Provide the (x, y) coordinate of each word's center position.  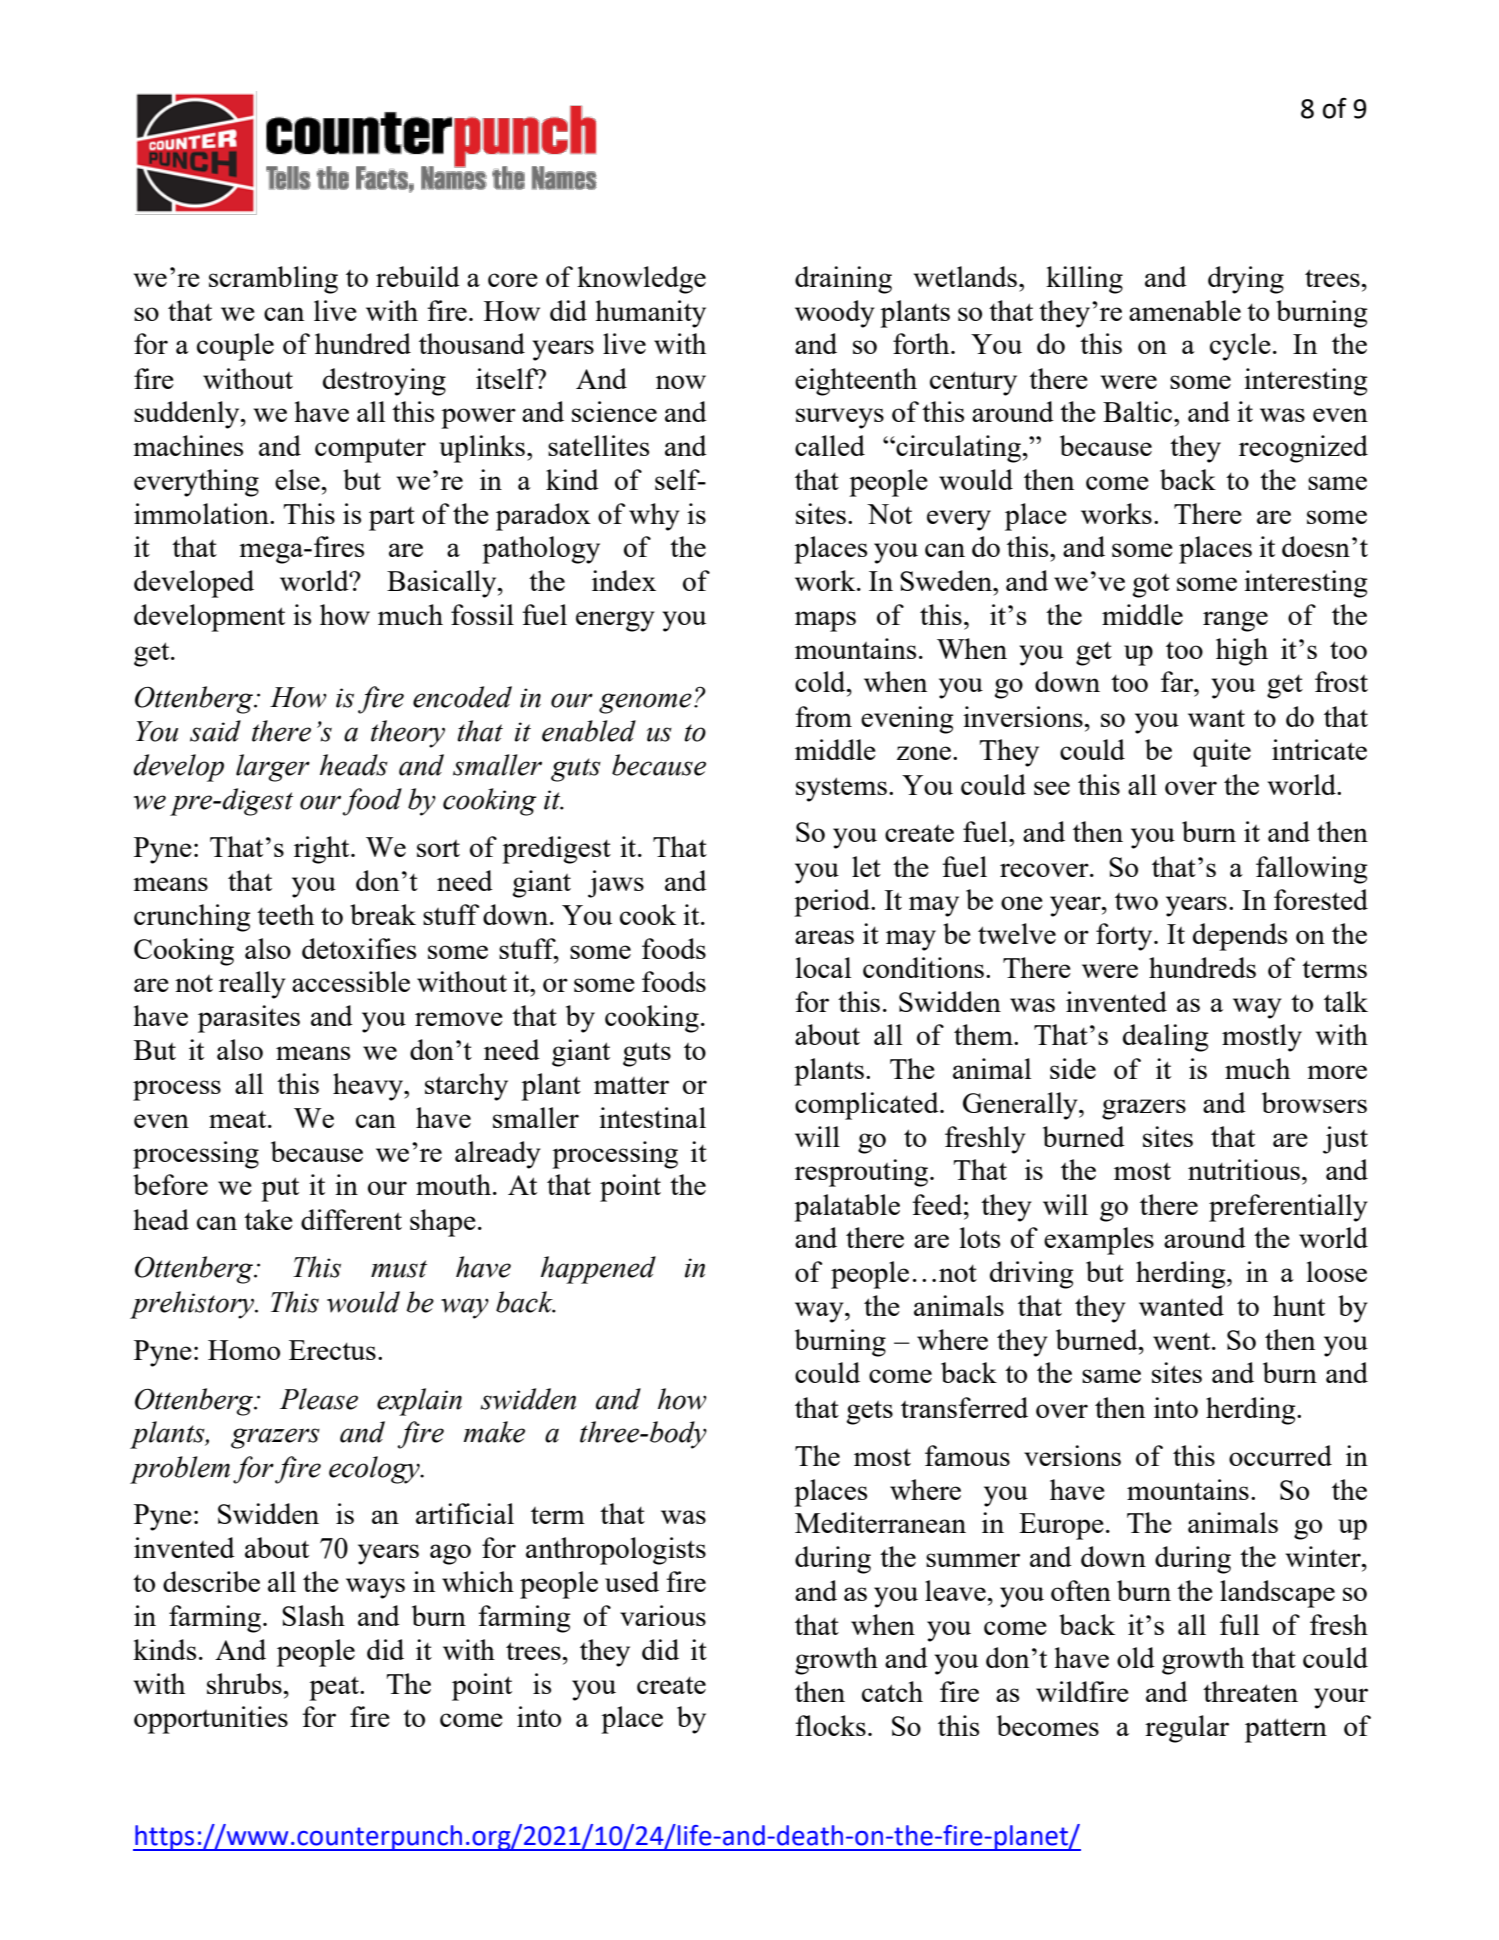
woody (835, 314)
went (1183, 1341)
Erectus (332, 1350)
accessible (351, 981)
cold (821, 681)
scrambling (273, 280)
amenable (1185, 310)
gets (869, 1413)
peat (335, 1689)
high (1242, 652)
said (215, 731)
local (823, 967)
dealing (1166, 1038)
